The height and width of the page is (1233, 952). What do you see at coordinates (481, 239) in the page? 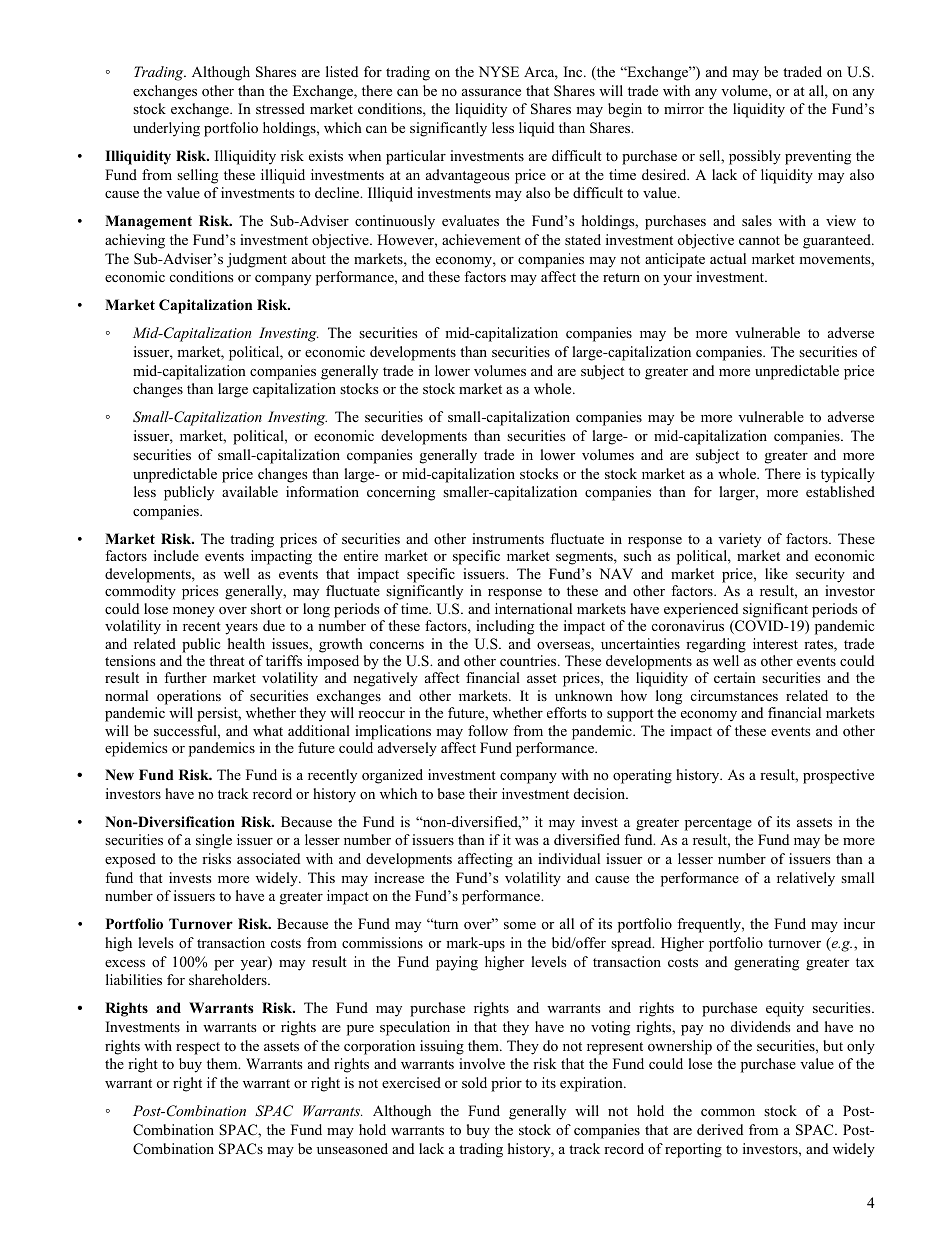
I see `achievement` at bounding box center [481, 239].
